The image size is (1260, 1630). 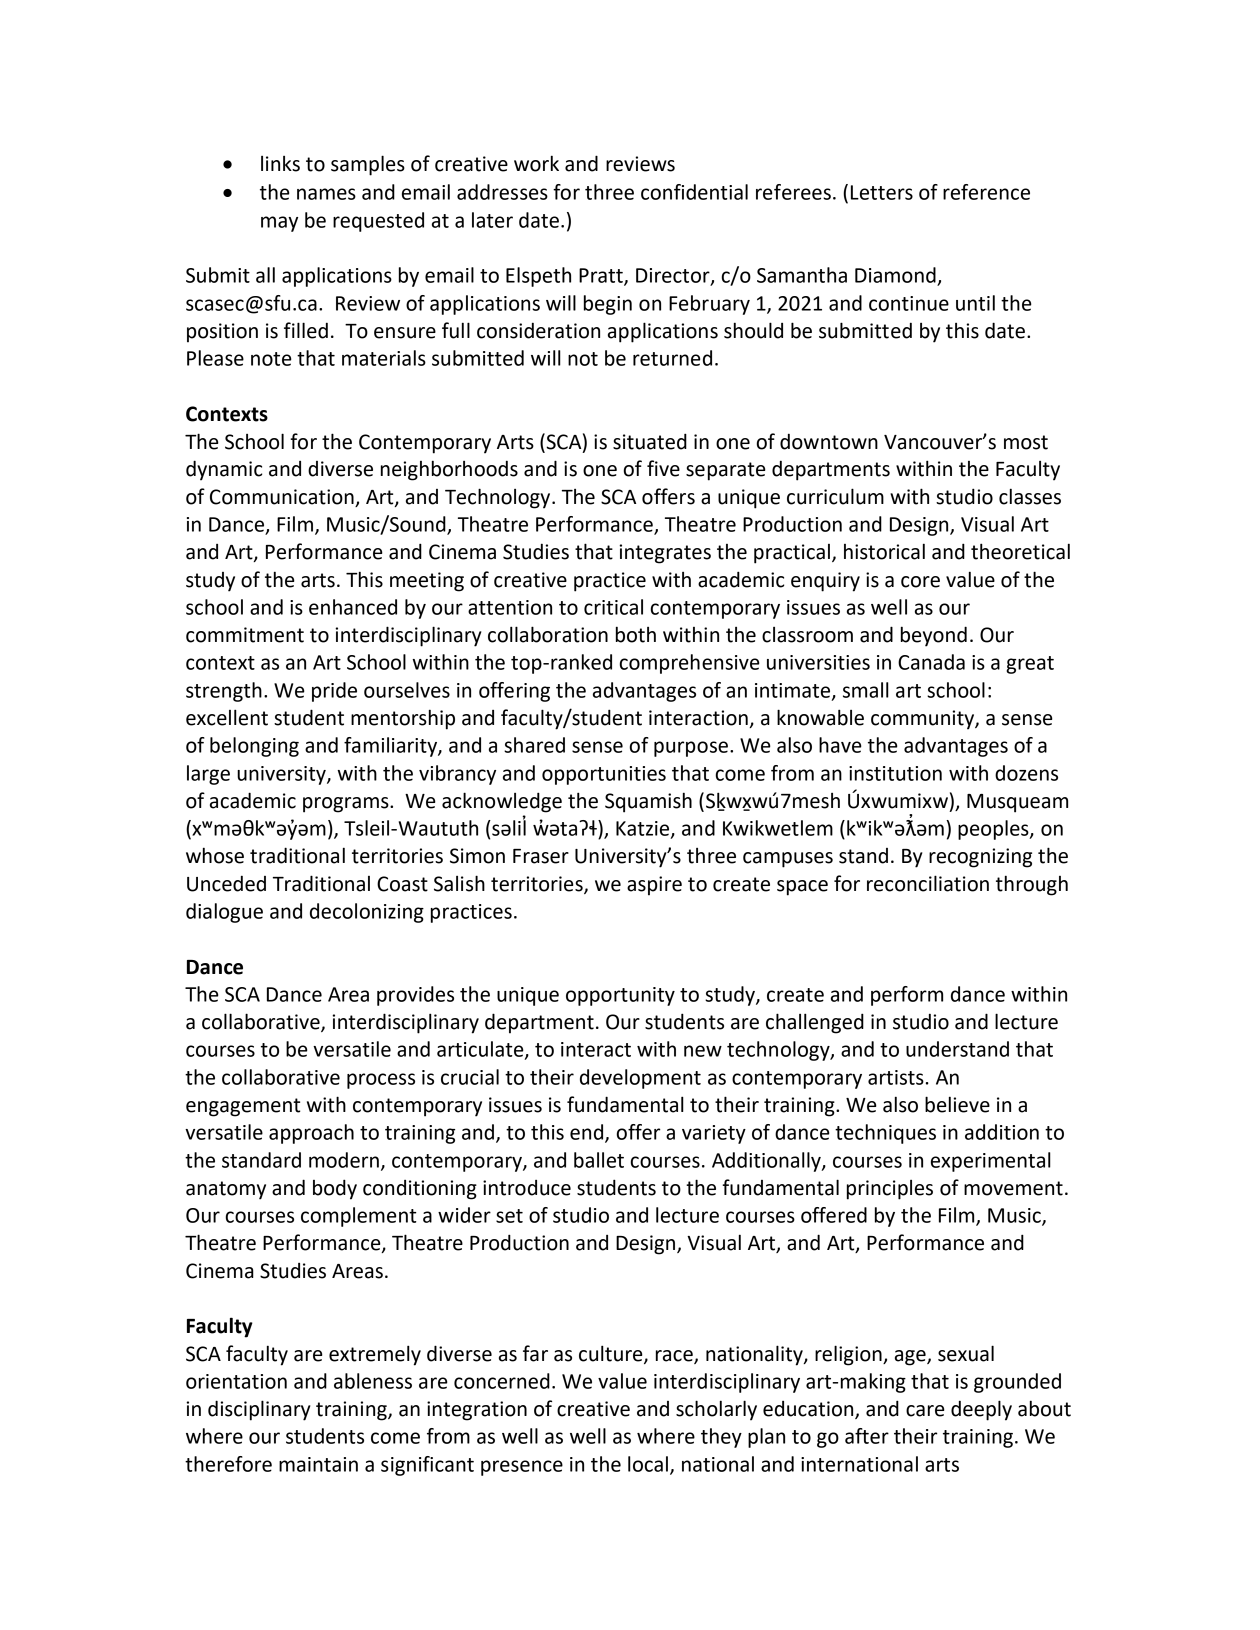 I want to click on opportunity, so click(x=620, y=996).
